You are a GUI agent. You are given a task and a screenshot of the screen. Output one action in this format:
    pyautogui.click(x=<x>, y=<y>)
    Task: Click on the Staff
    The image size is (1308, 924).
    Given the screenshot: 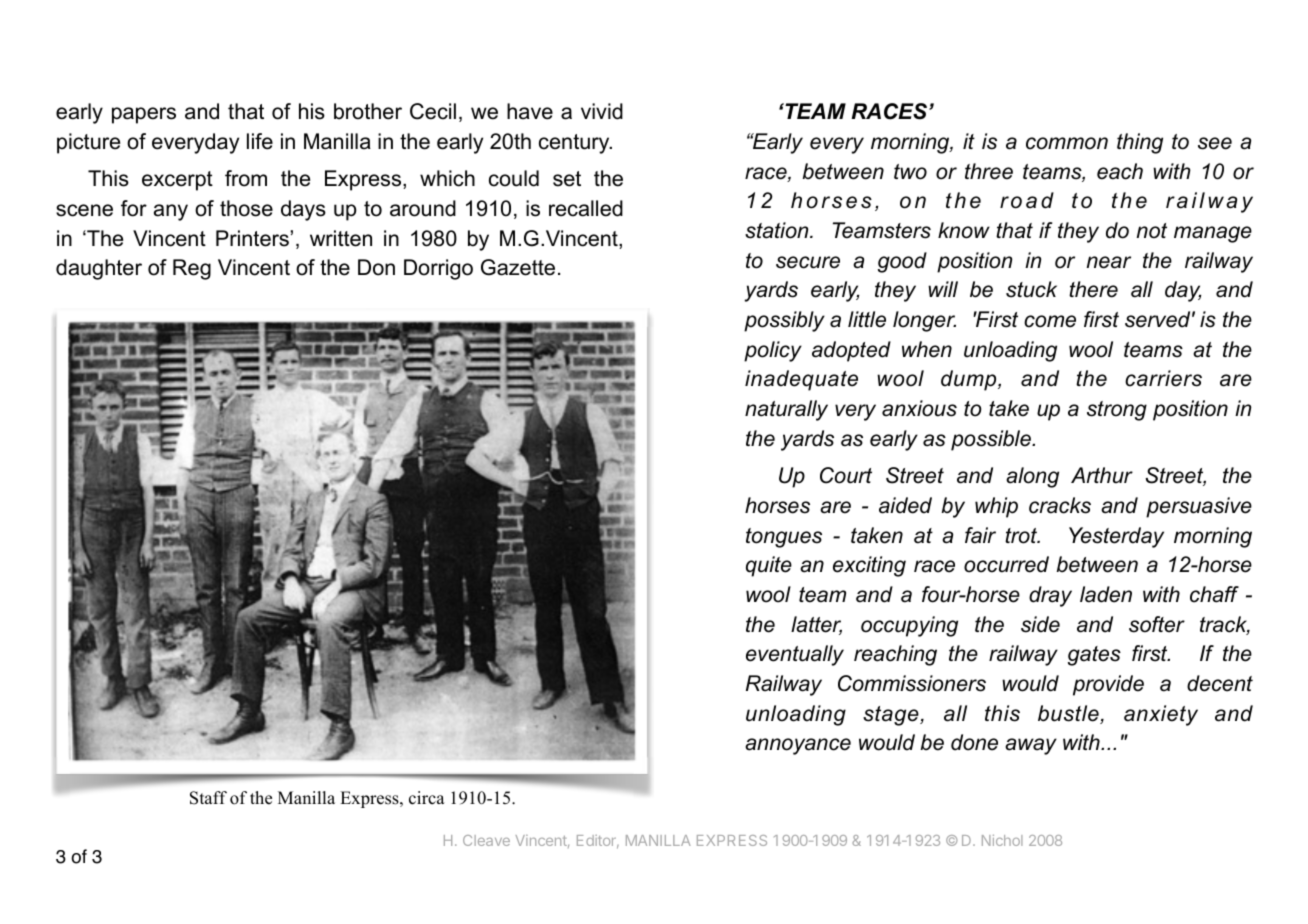 What is the action you would take?
    pyautogui.click(x=208, y=798)
